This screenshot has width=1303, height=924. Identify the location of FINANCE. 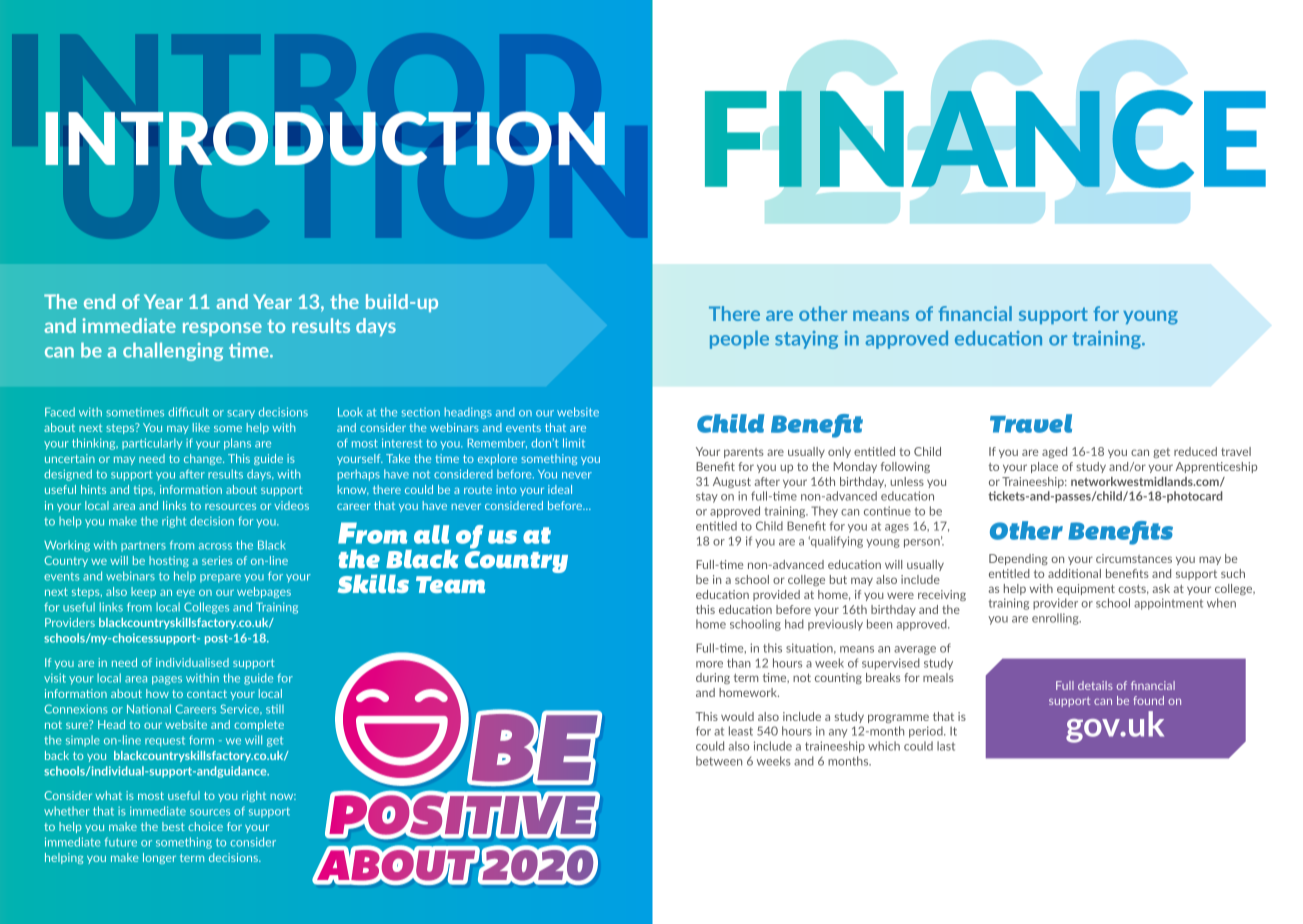
(985, 139).
